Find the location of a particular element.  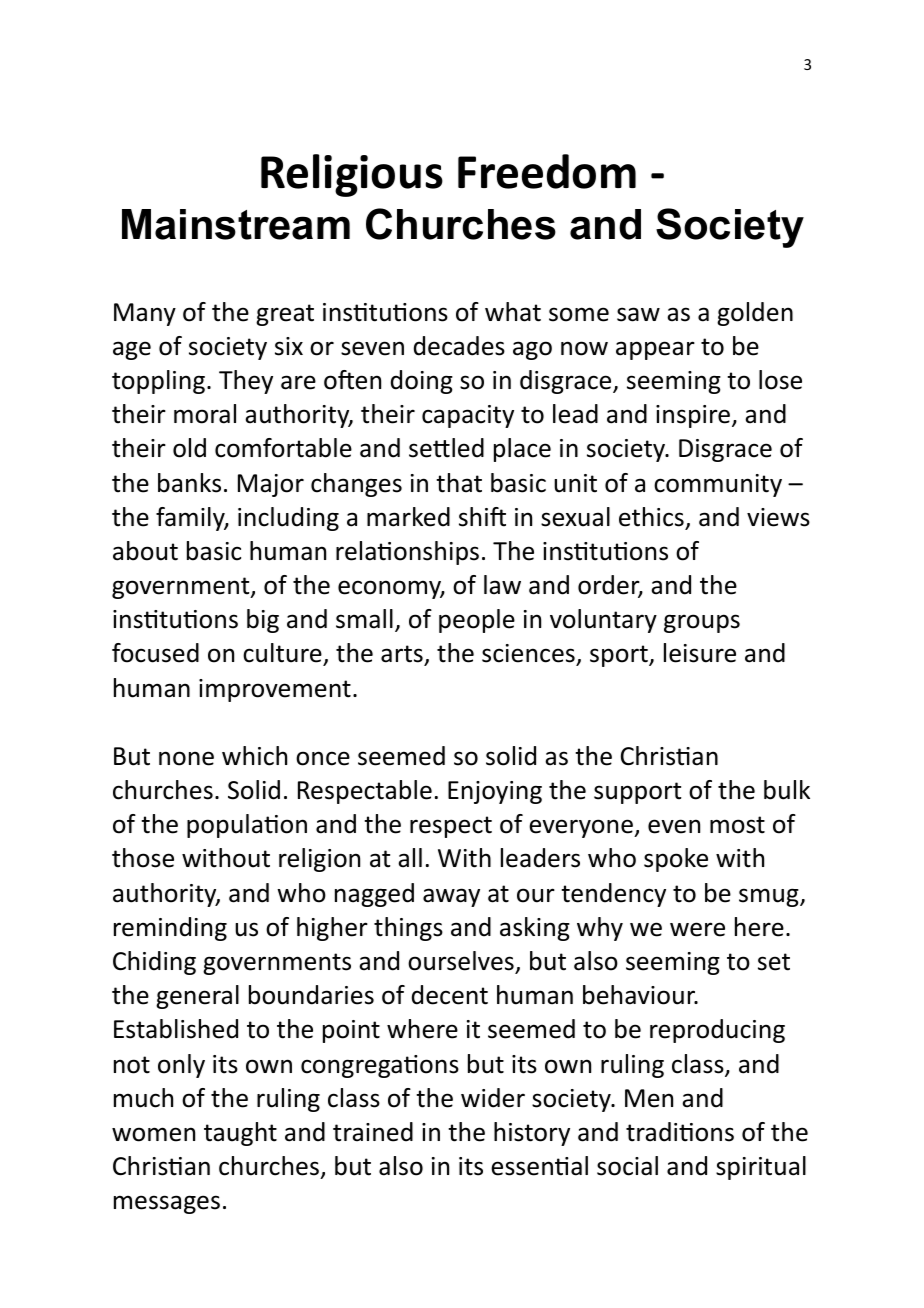

banks is located at coordinates (189, 483).
